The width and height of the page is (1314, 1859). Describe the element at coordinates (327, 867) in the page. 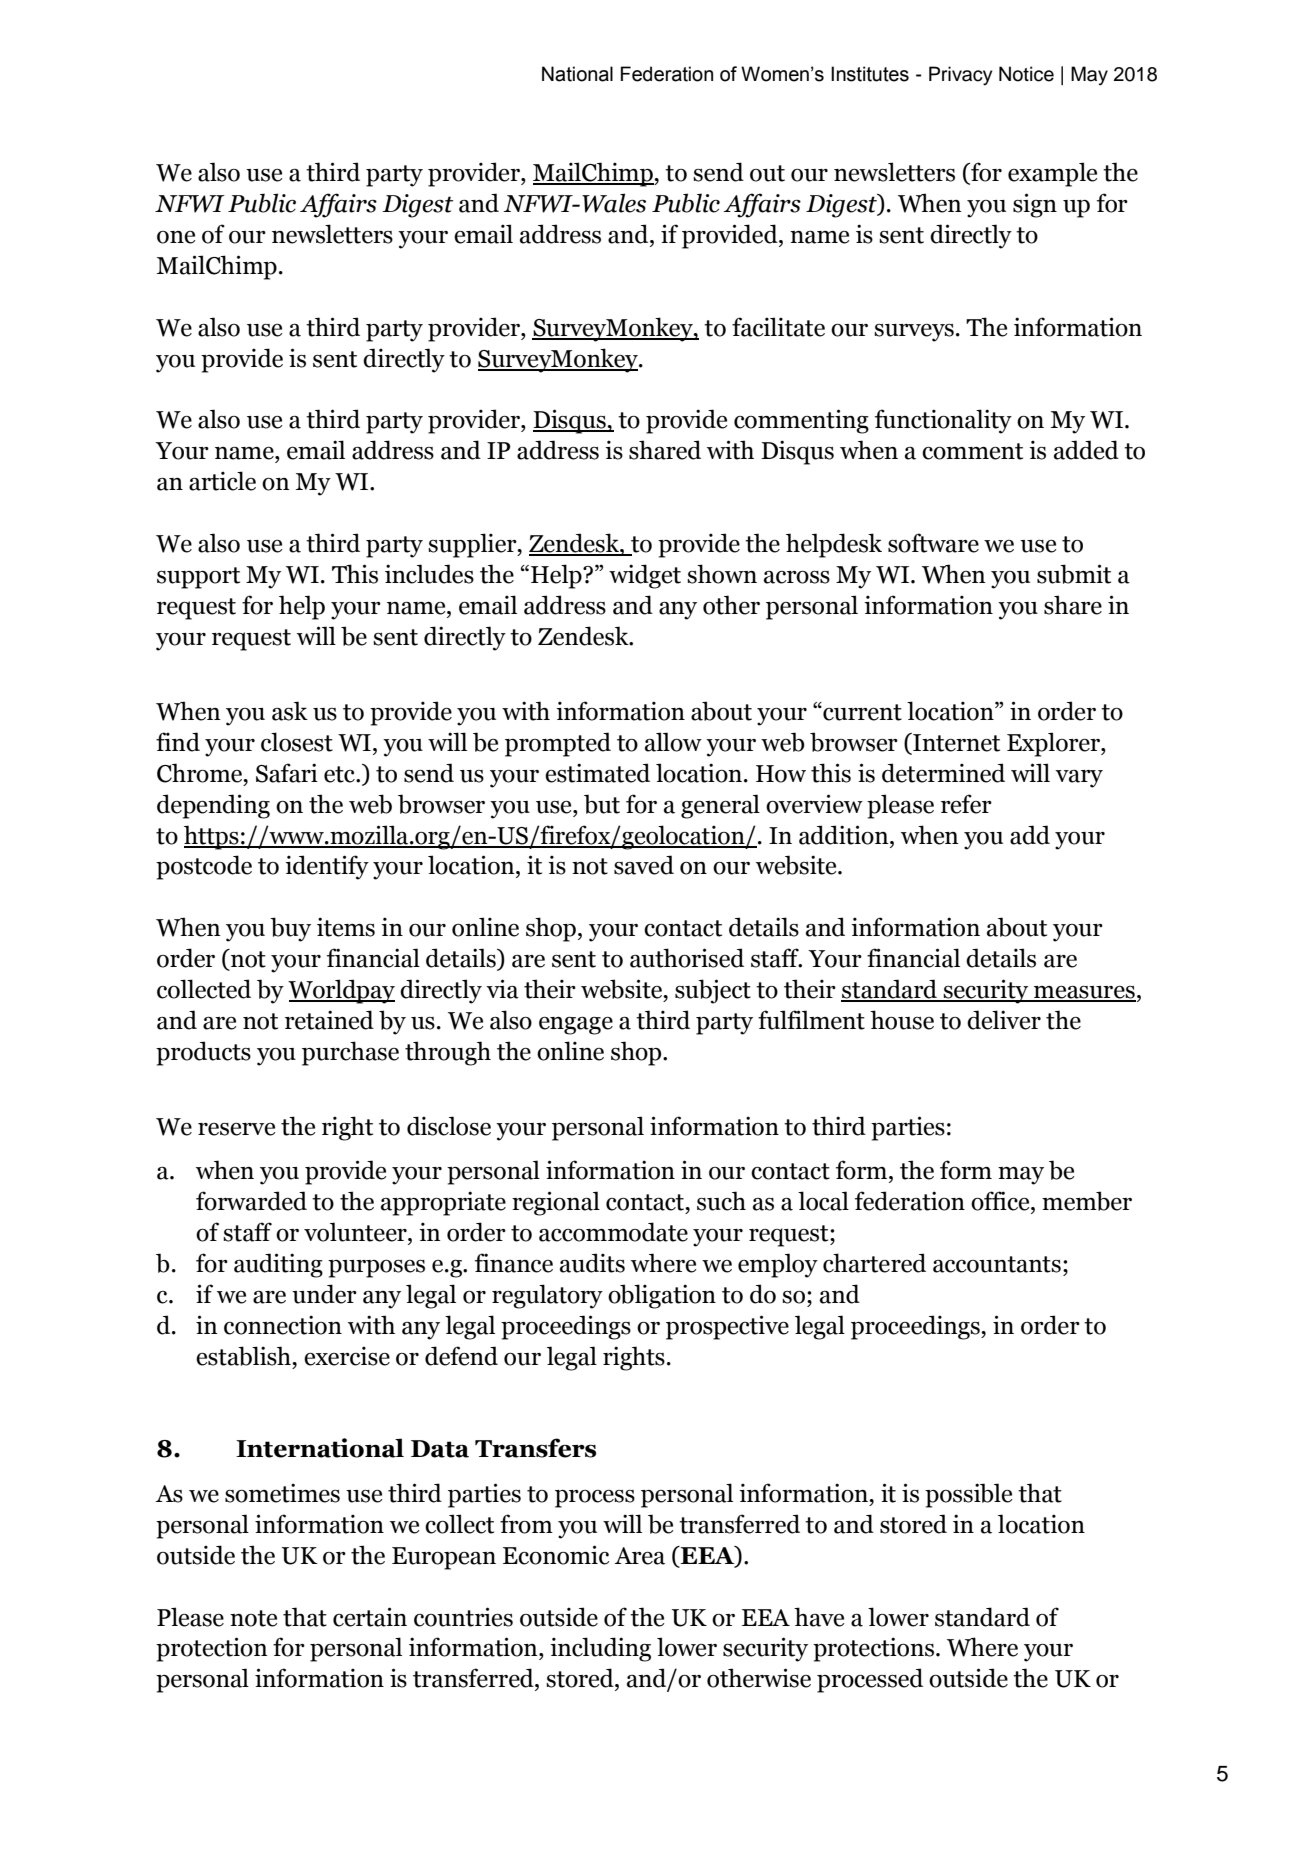

I see `identify` at that location.
